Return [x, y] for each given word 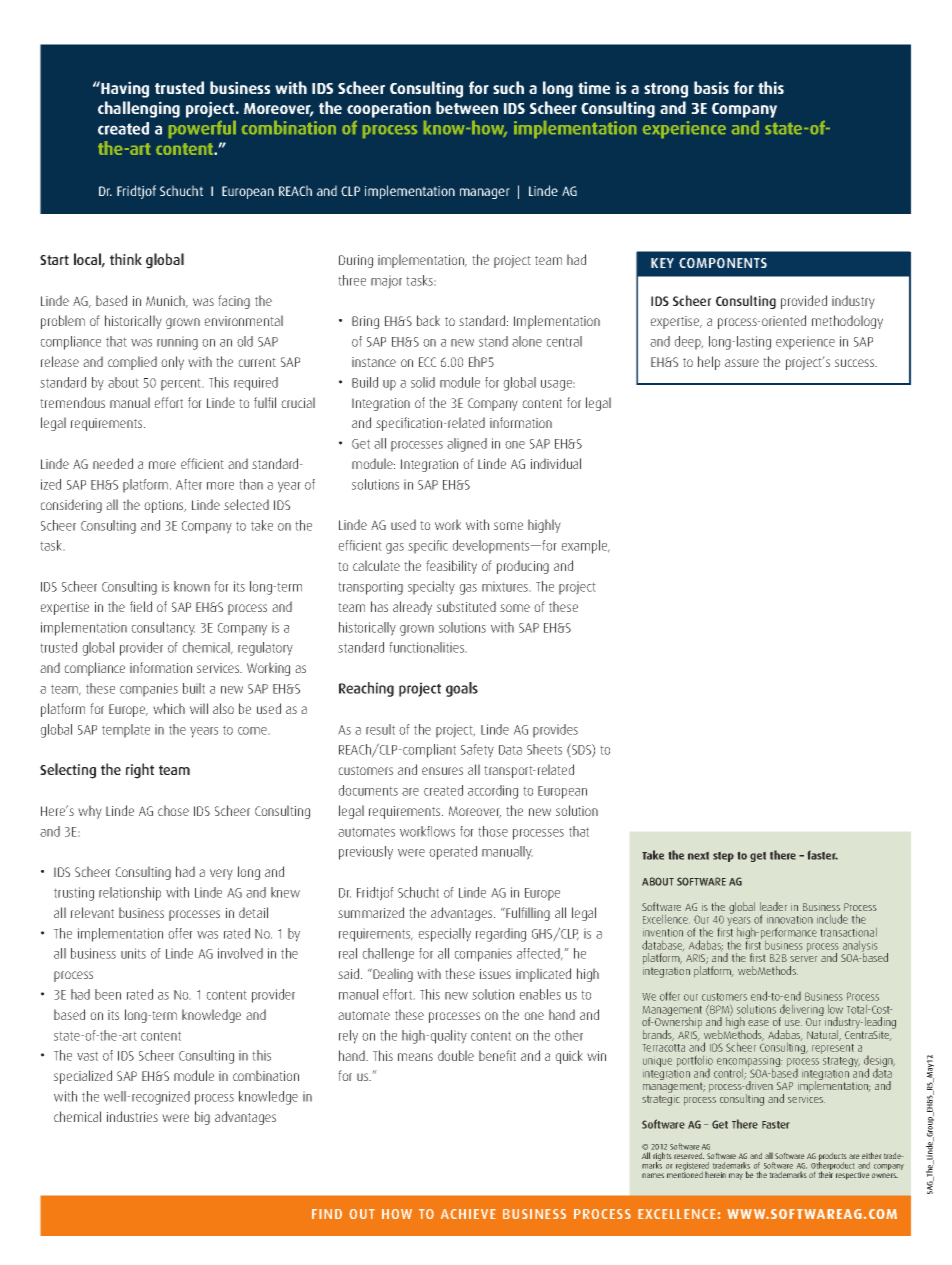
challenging [139, 109]
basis [711, 87]
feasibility [451, 567]
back [428, 320]
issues [495, 974]
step [723, 857]
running [177, 343]
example [585, 547]
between [467, 107]
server [803, 959]
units [133, 953]
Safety [477, 751]
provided [804, 302]
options [165, 506]
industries [132, 1116]
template [126, 731]
